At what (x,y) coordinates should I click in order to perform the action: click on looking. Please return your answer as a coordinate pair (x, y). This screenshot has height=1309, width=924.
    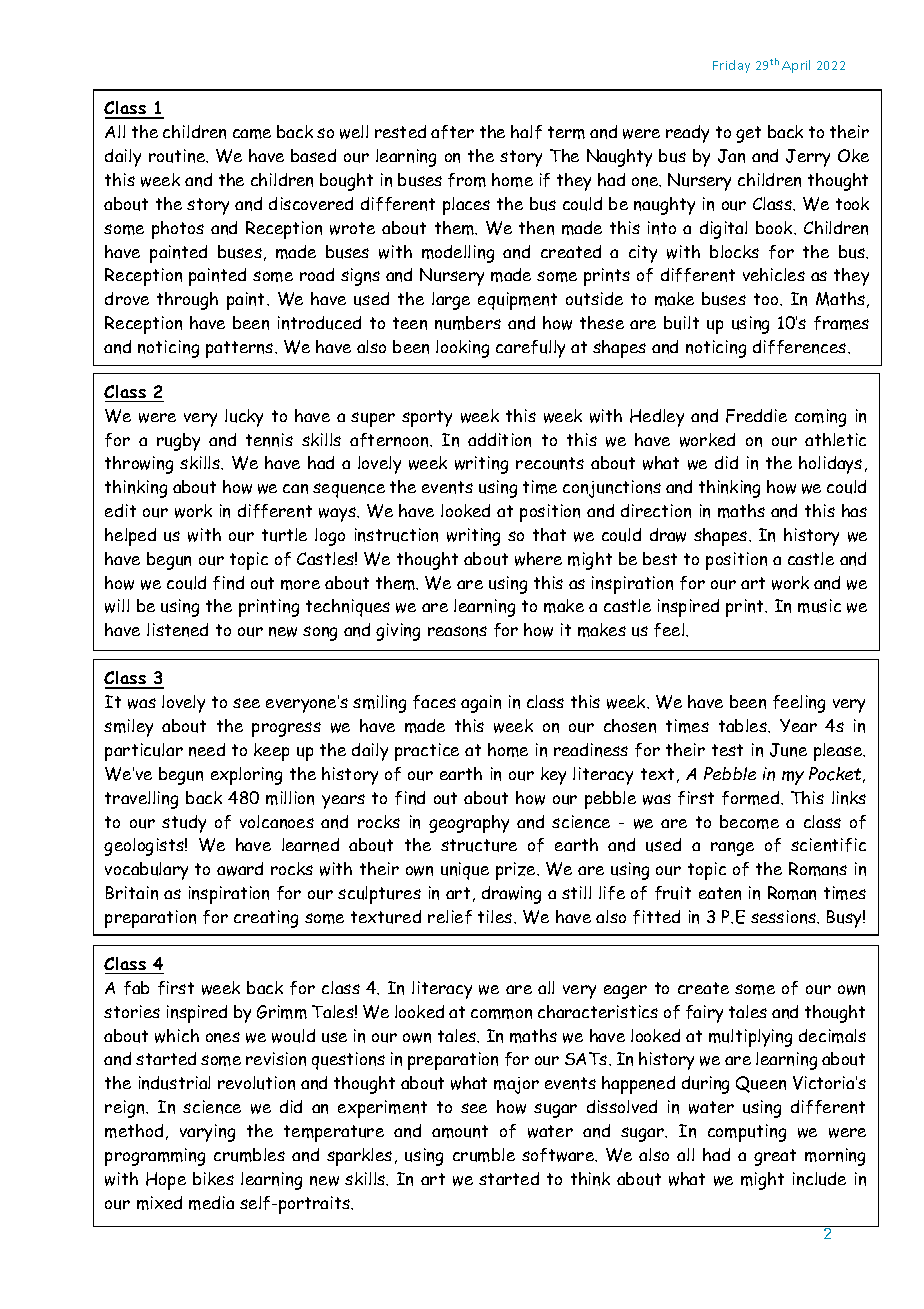
    Looking at the image, I should click on (462, 349).
